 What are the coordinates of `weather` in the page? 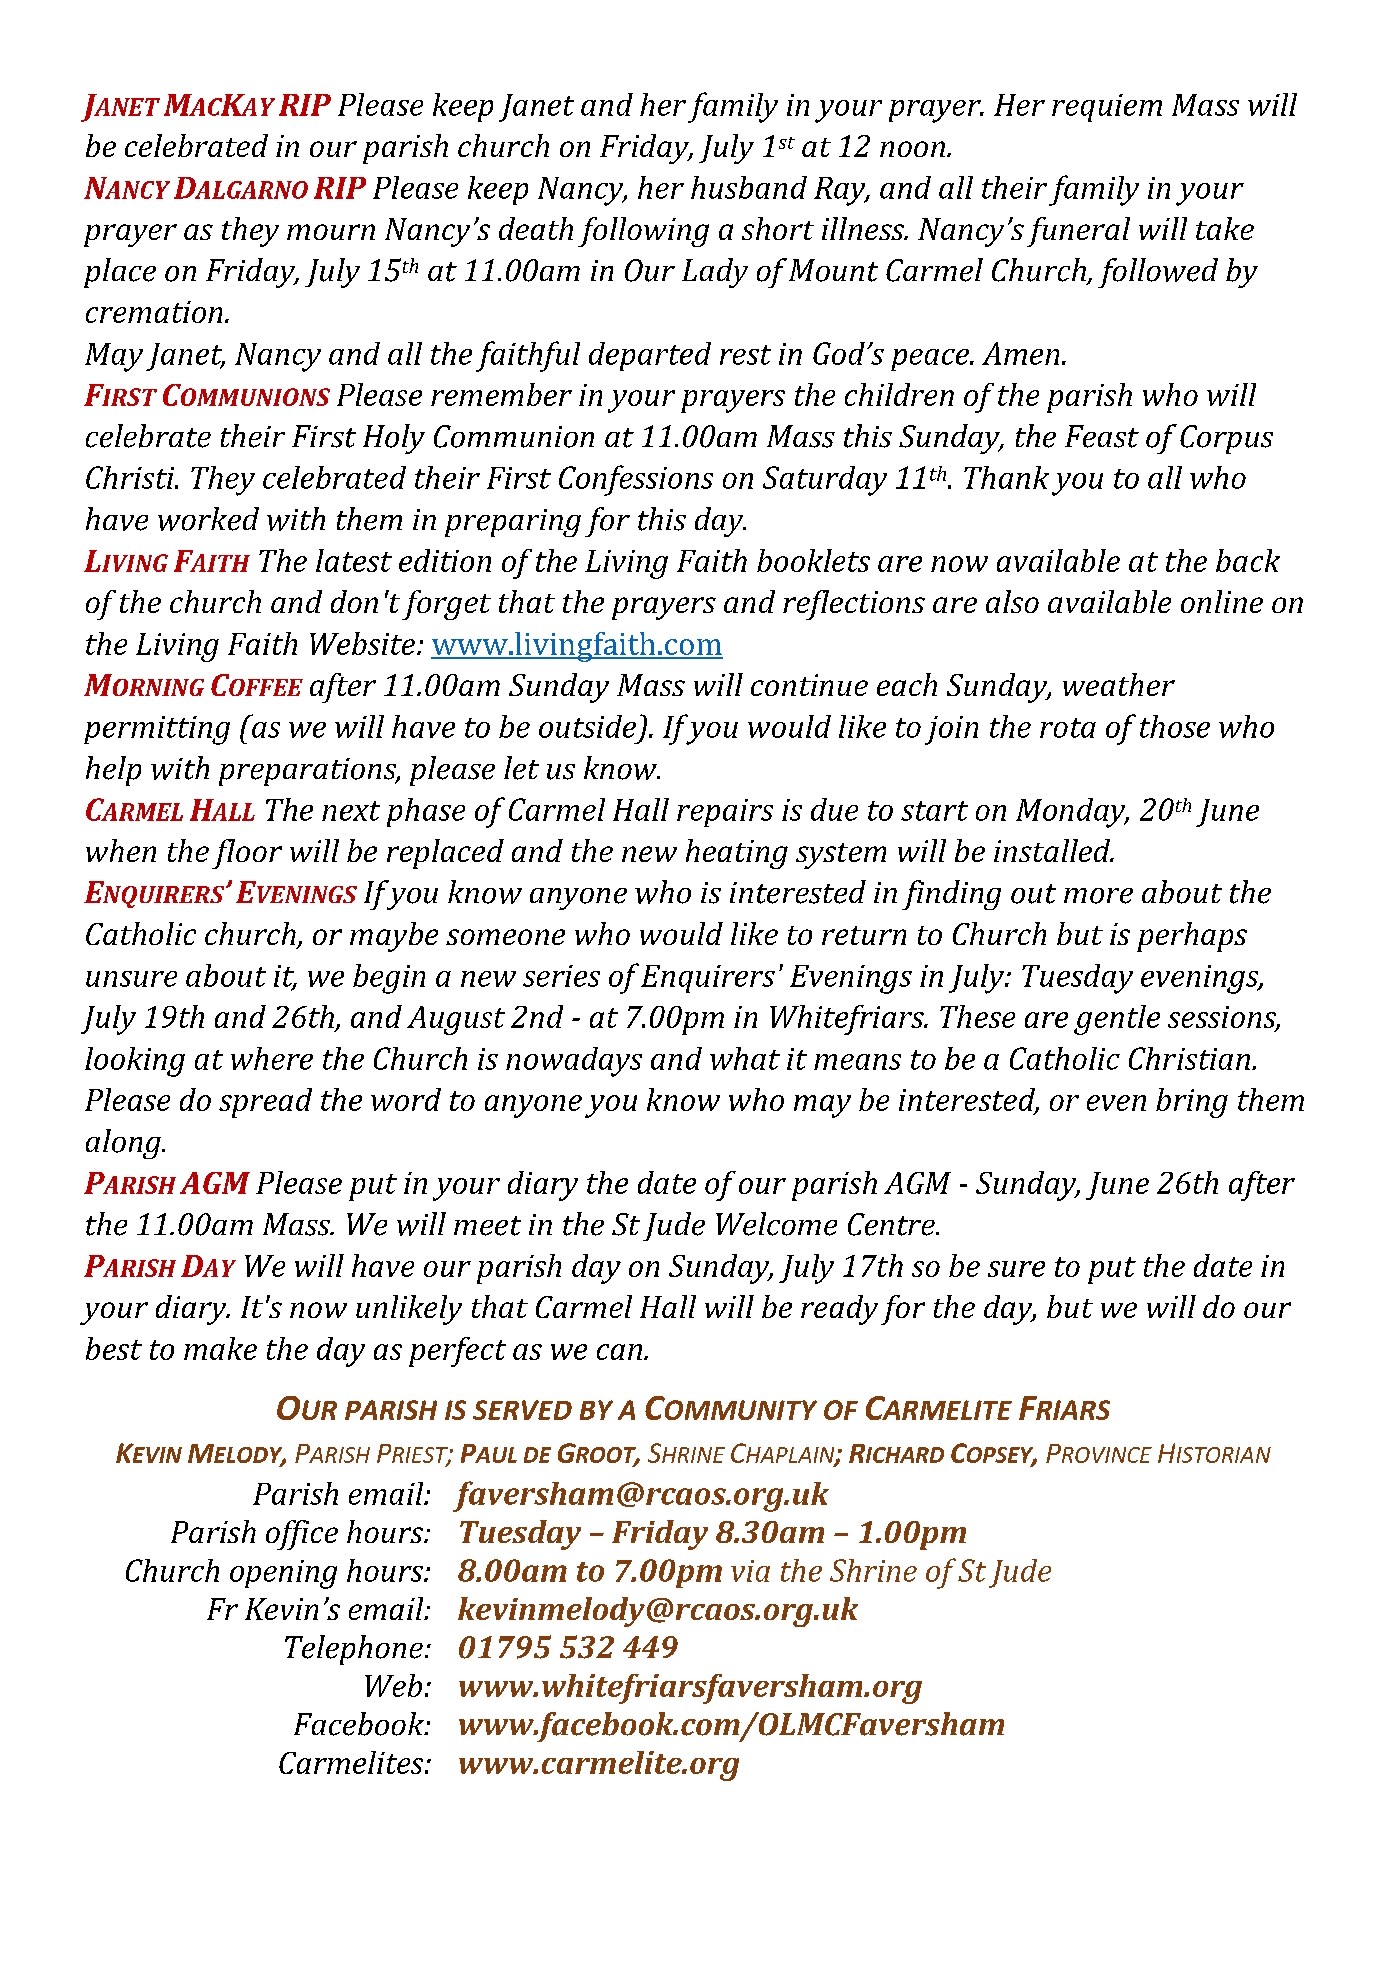 It's located at (1119, 684).
